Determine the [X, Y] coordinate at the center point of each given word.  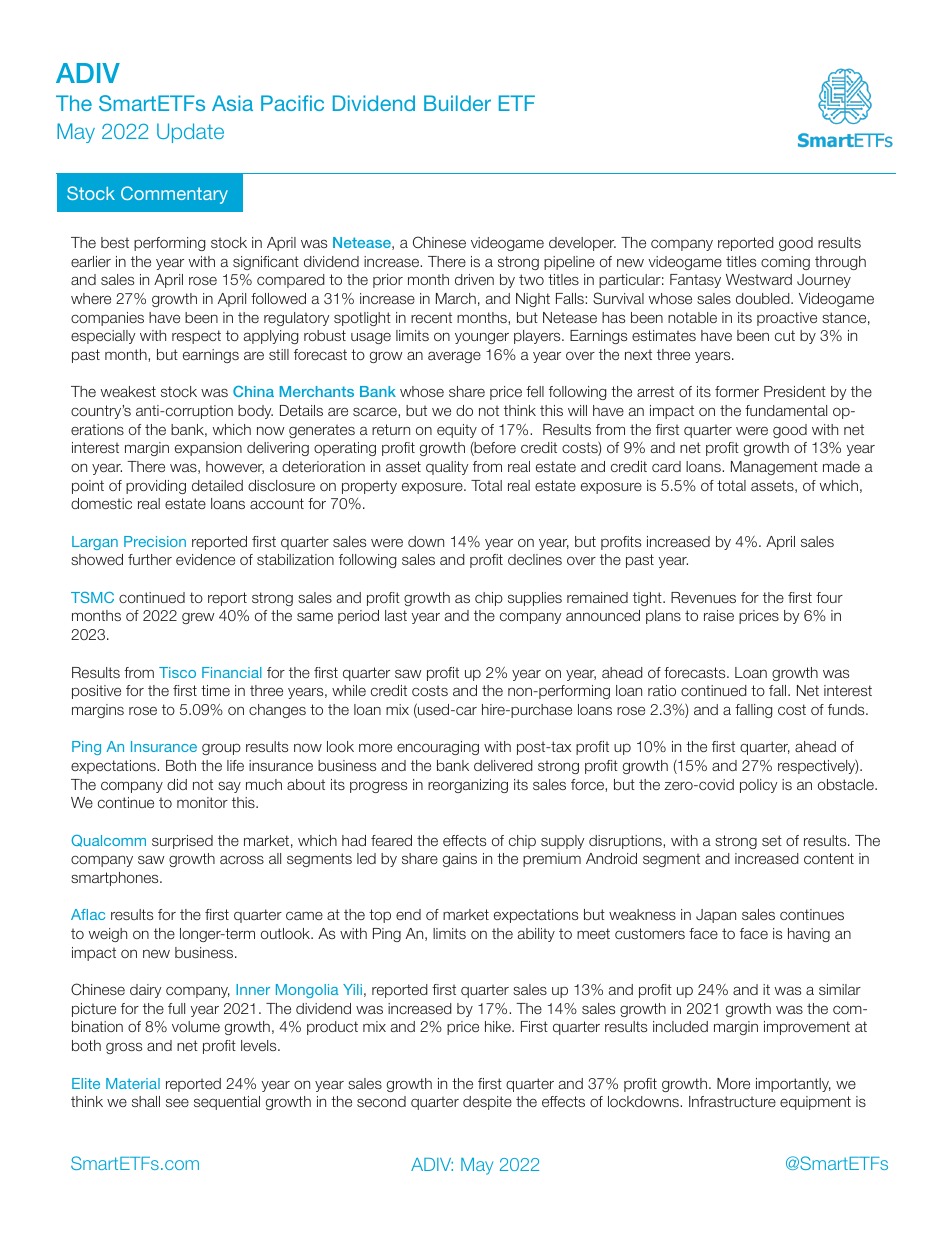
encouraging [438, 748]
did [177, 784]
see [177, 1102]
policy [758, 786]
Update [190, 133]
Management [774, 468]
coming [785, 263]
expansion [208, 449]
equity [457, 431]
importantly [793, 1085]
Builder [457, 103]
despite [487, 1103]
